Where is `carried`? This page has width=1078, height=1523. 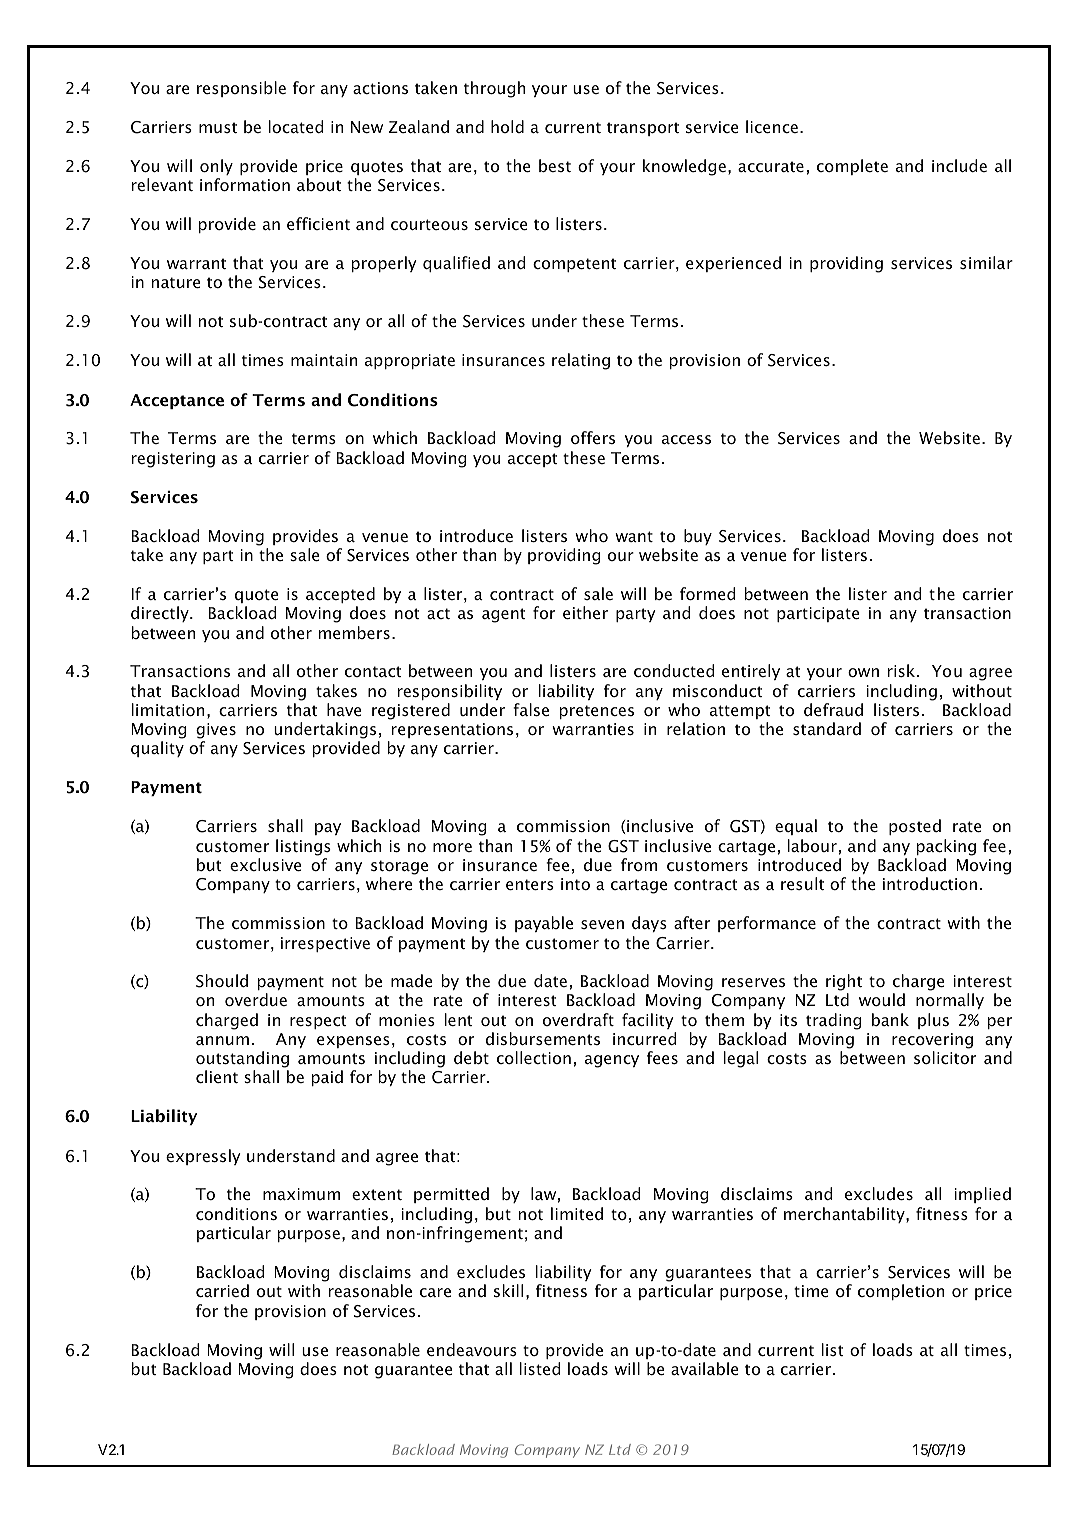 carried is located at coordinates (222, 1290).
